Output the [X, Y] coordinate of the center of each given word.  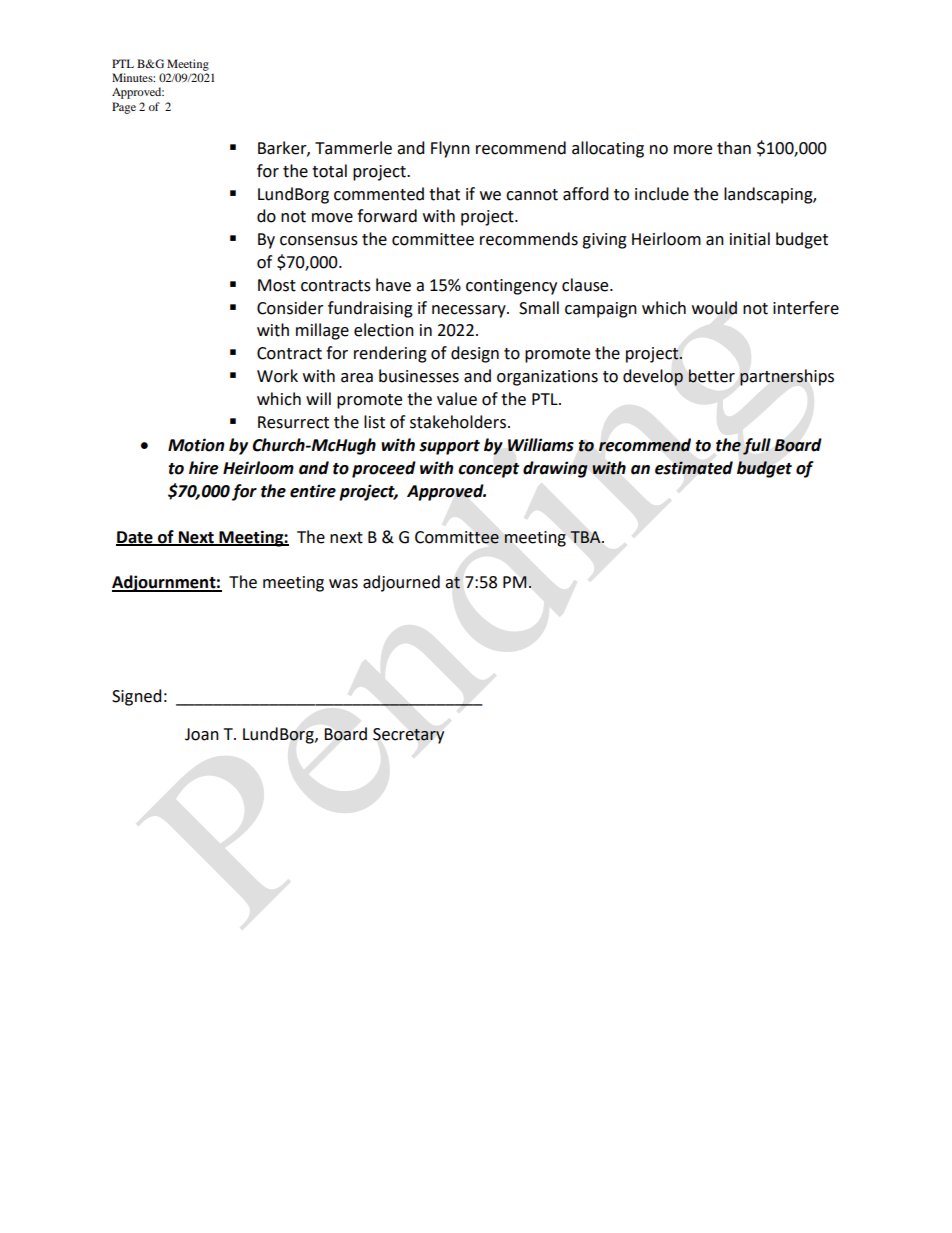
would [714, 308]
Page [124, 108]
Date [135, 538]
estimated [694, 468]
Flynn [450, 149]
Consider [290, 308]
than [734, 148]
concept [488, 470]
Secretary [408, 736]
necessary [470, 311]
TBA [587, 537]
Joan [202, 734]
